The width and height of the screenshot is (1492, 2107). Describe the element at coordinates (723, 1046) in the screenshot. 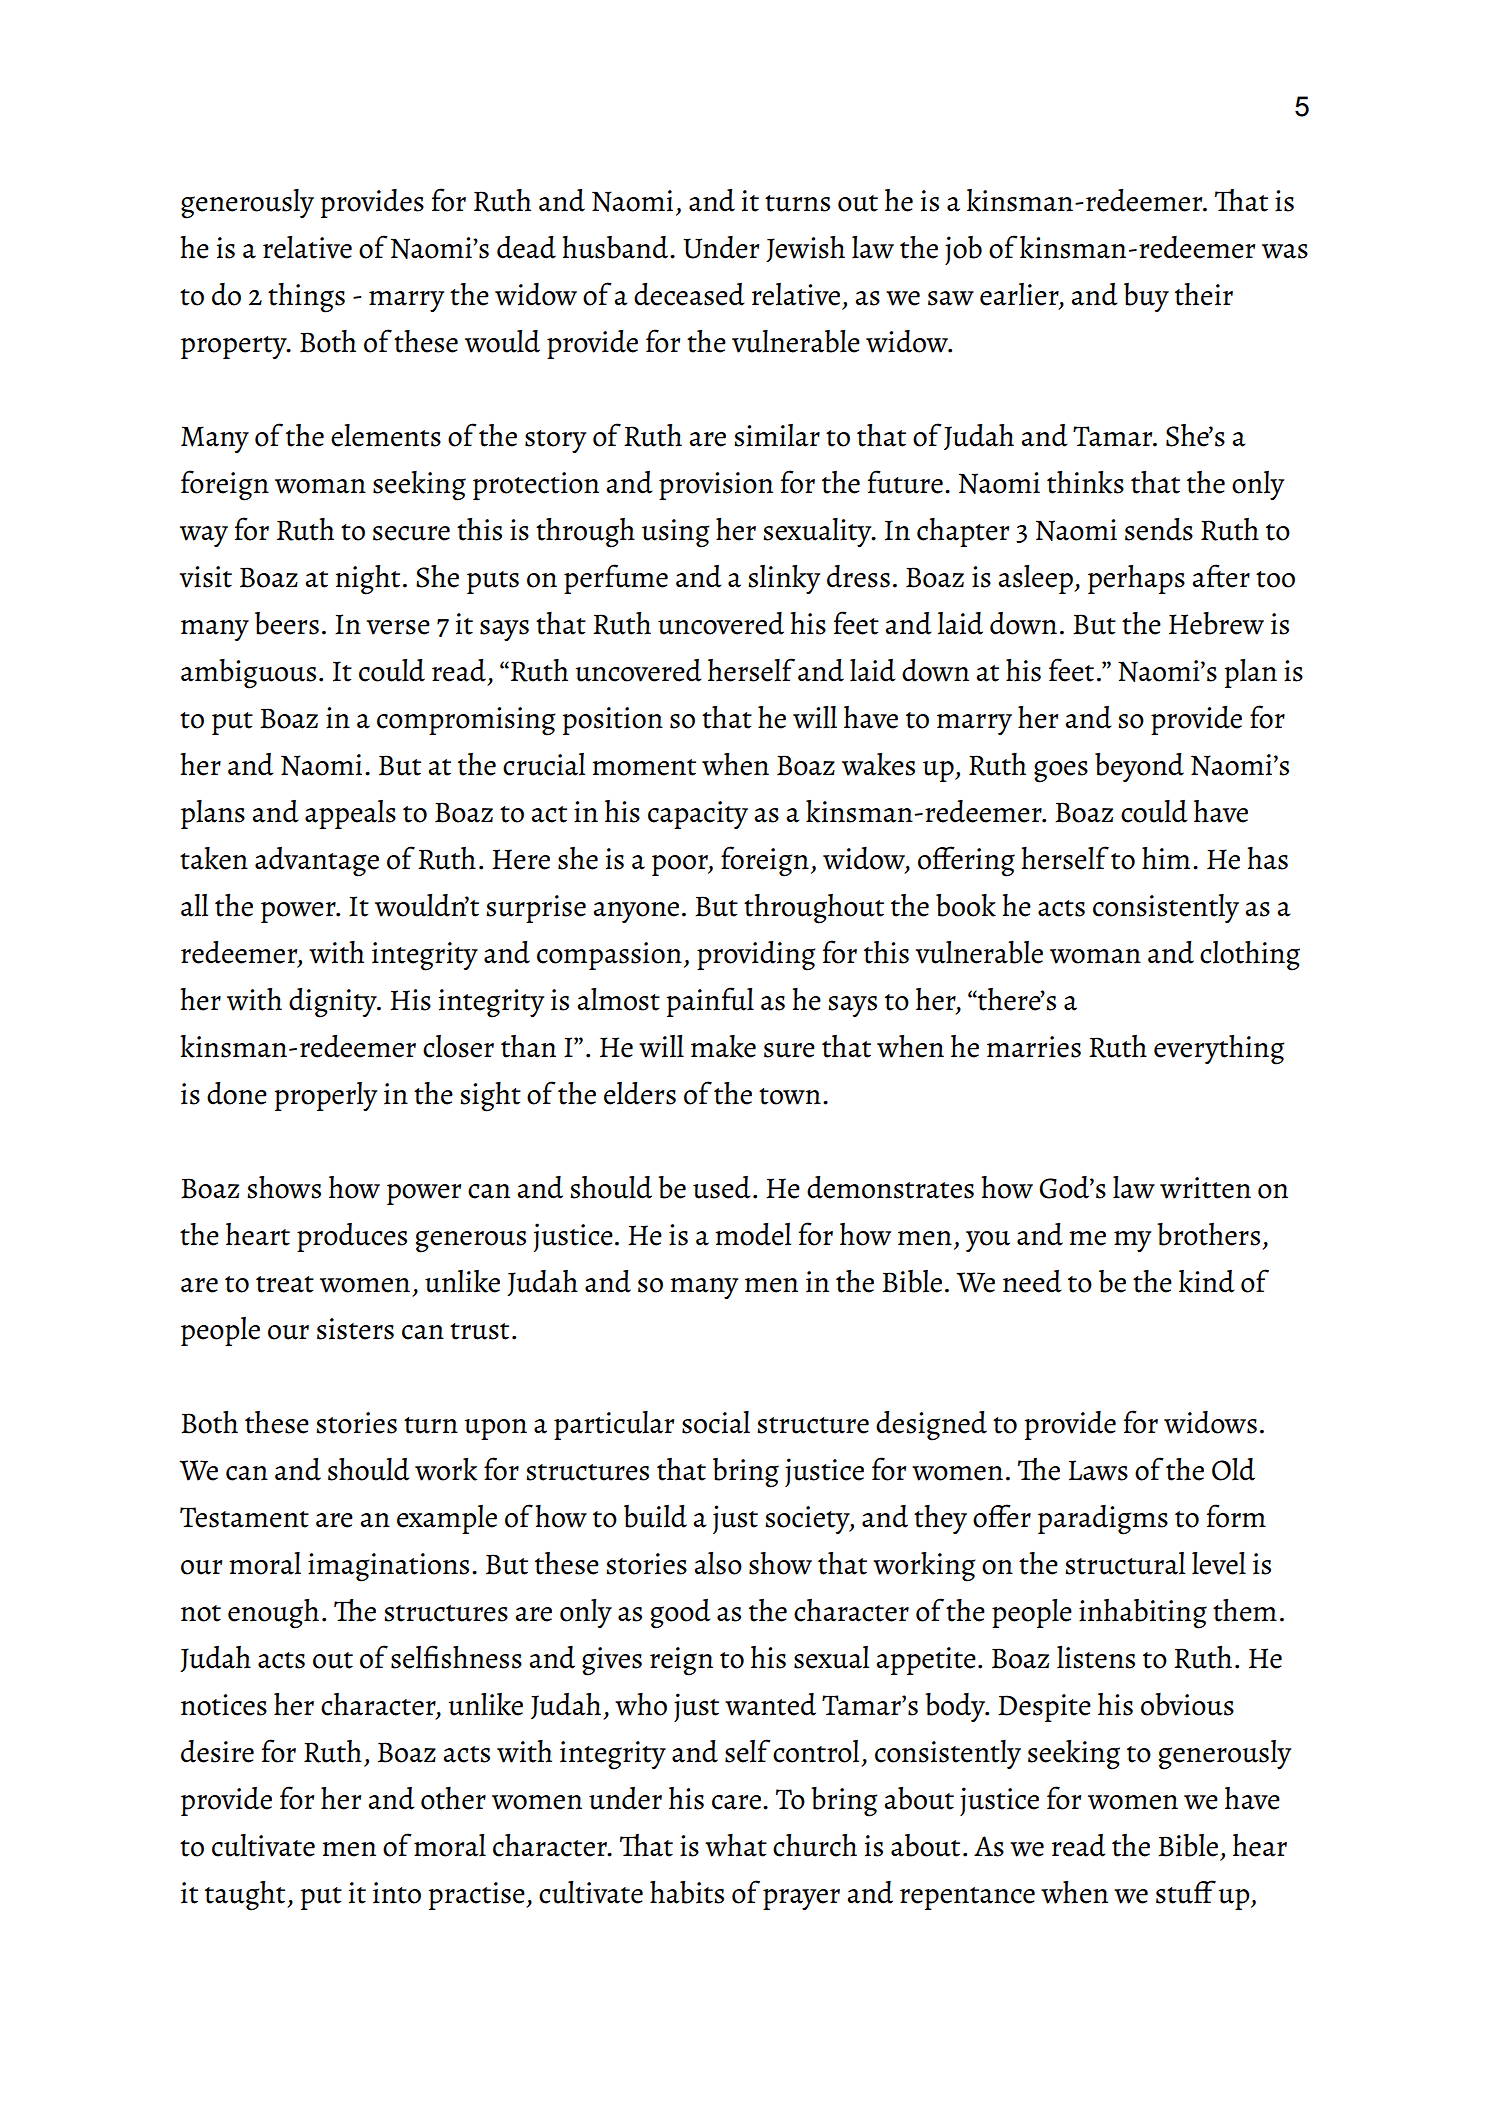

I see `make` at that location.
